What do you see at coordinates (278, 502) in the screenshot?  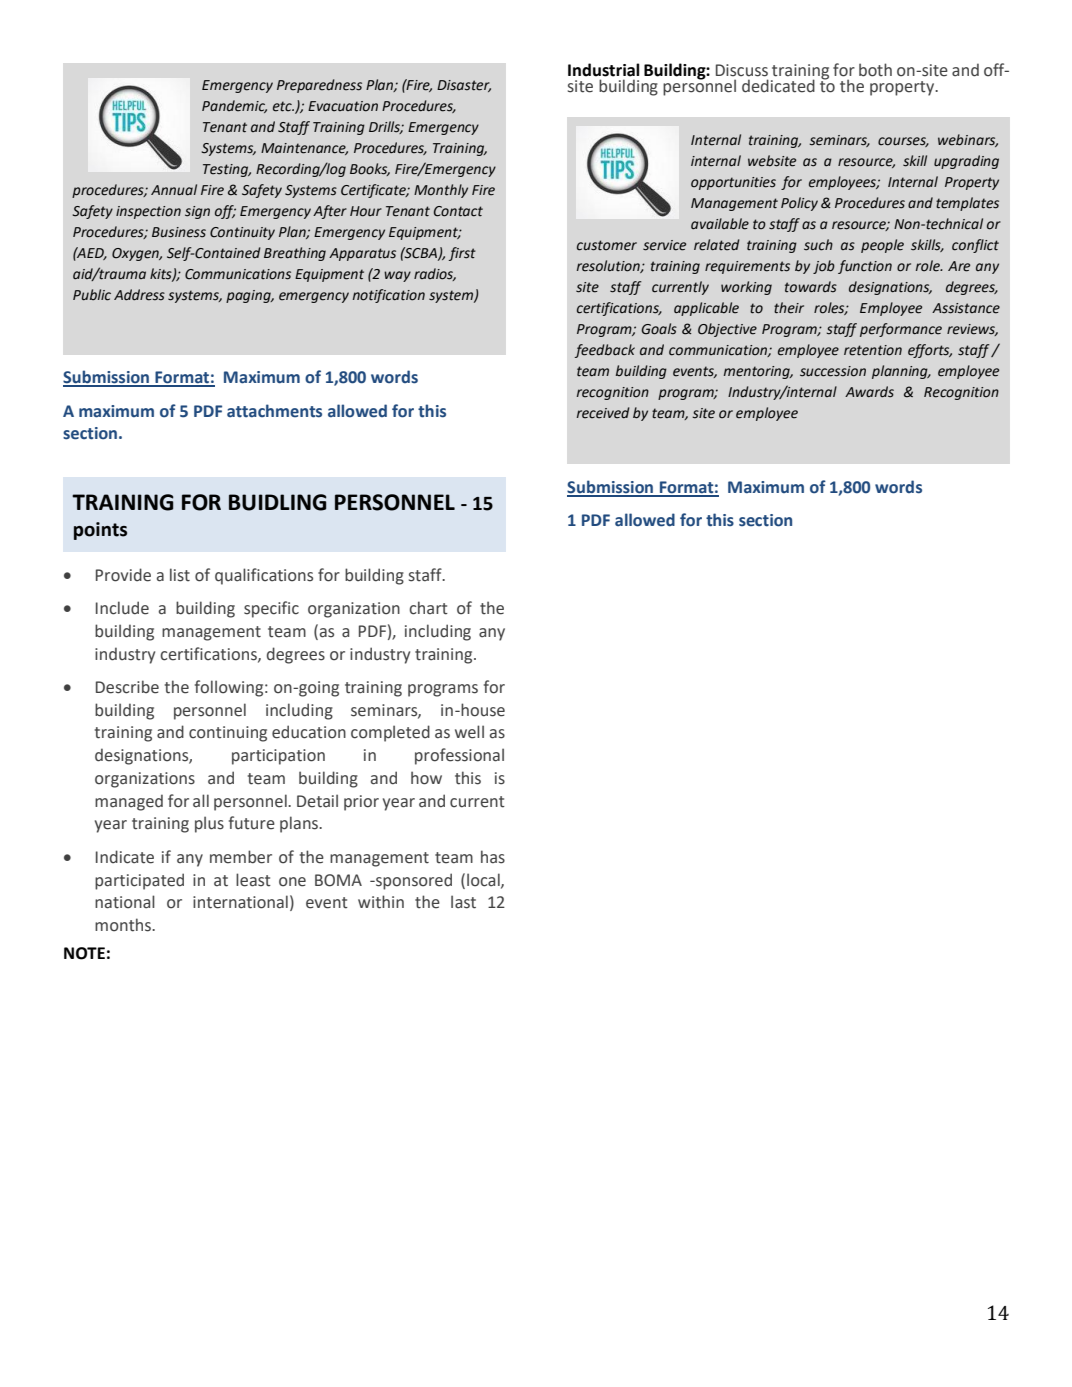 I see `BUIDLING` at bounding box center [278, 502].
